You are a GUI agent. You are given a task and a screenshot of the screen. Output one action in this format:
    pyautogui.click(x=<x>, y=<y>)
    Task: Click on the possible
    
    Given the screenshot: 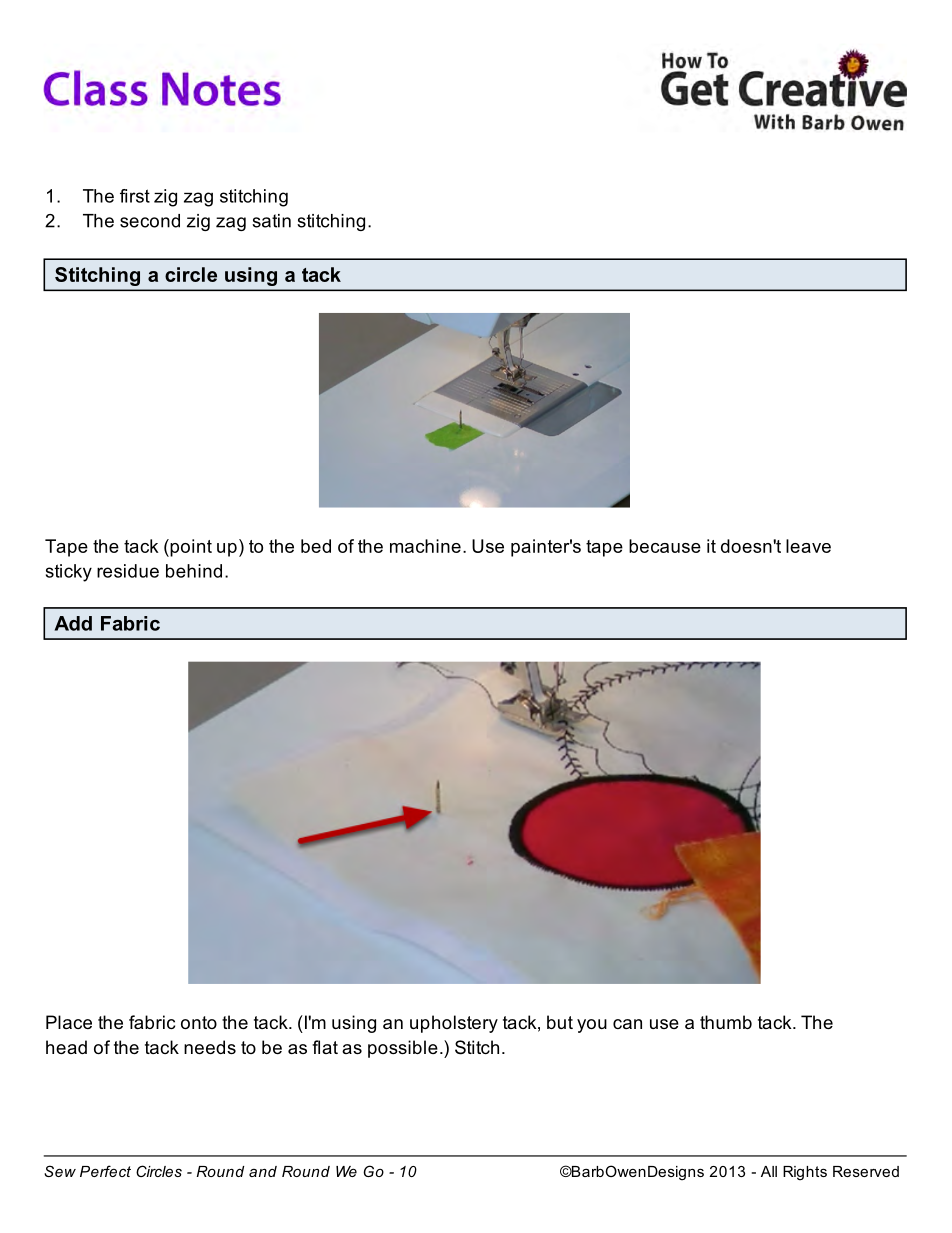 What is the action you would take?
    pyautogui.click(x=403, y=1049)
